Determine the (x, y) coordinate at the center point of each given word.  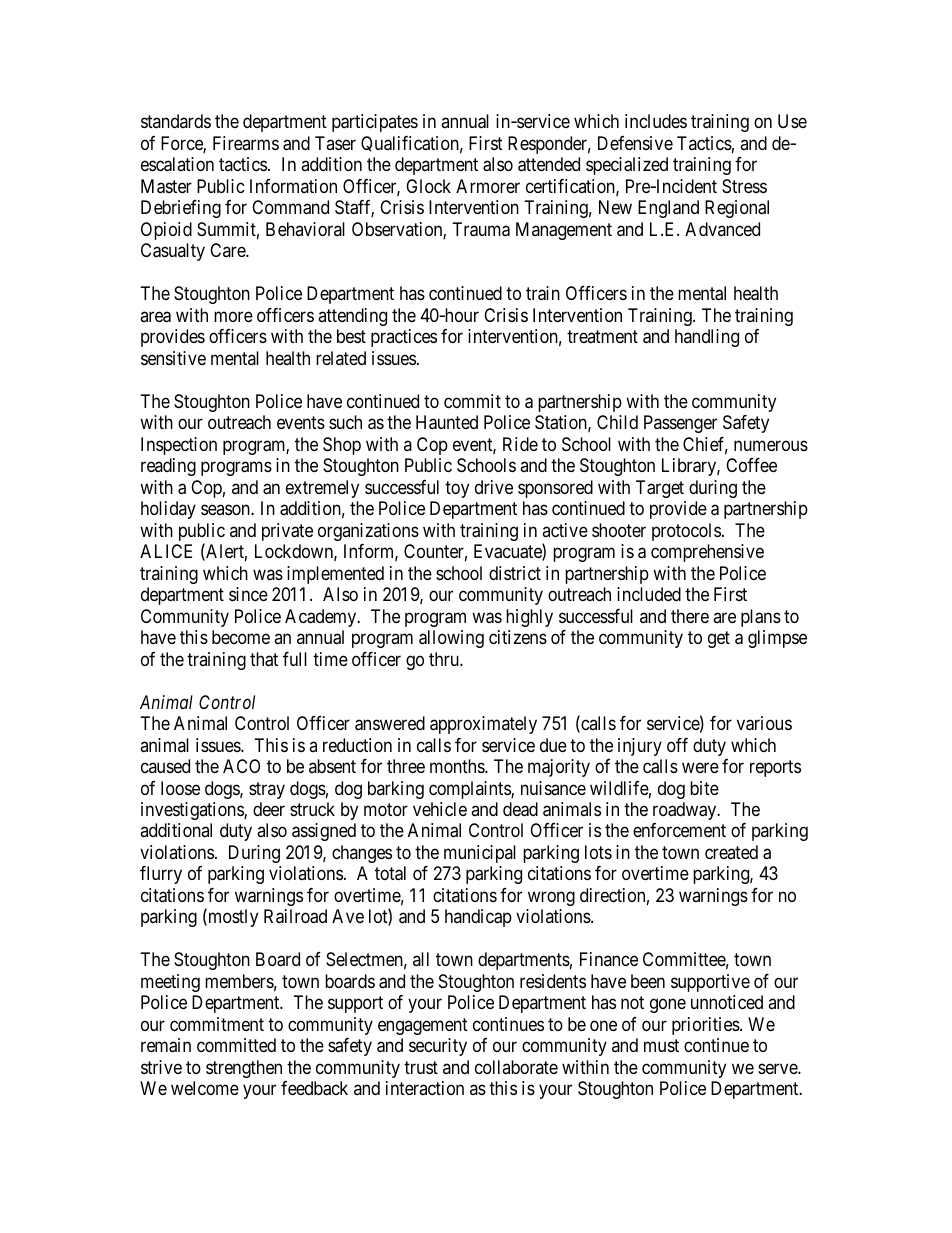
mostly (232, 918)
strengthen (244, 1069)
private (287, 532)
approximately (483, 725)
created (731, 852)
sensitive (173, 358)
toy (457, 489)
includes (656, 121)
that (264, 659)
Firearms (246, 143)
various (764, 723)
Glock (428, 186)
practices (404, 338)
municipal (480, 854)
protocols (686, 532)
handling (707, 338)
